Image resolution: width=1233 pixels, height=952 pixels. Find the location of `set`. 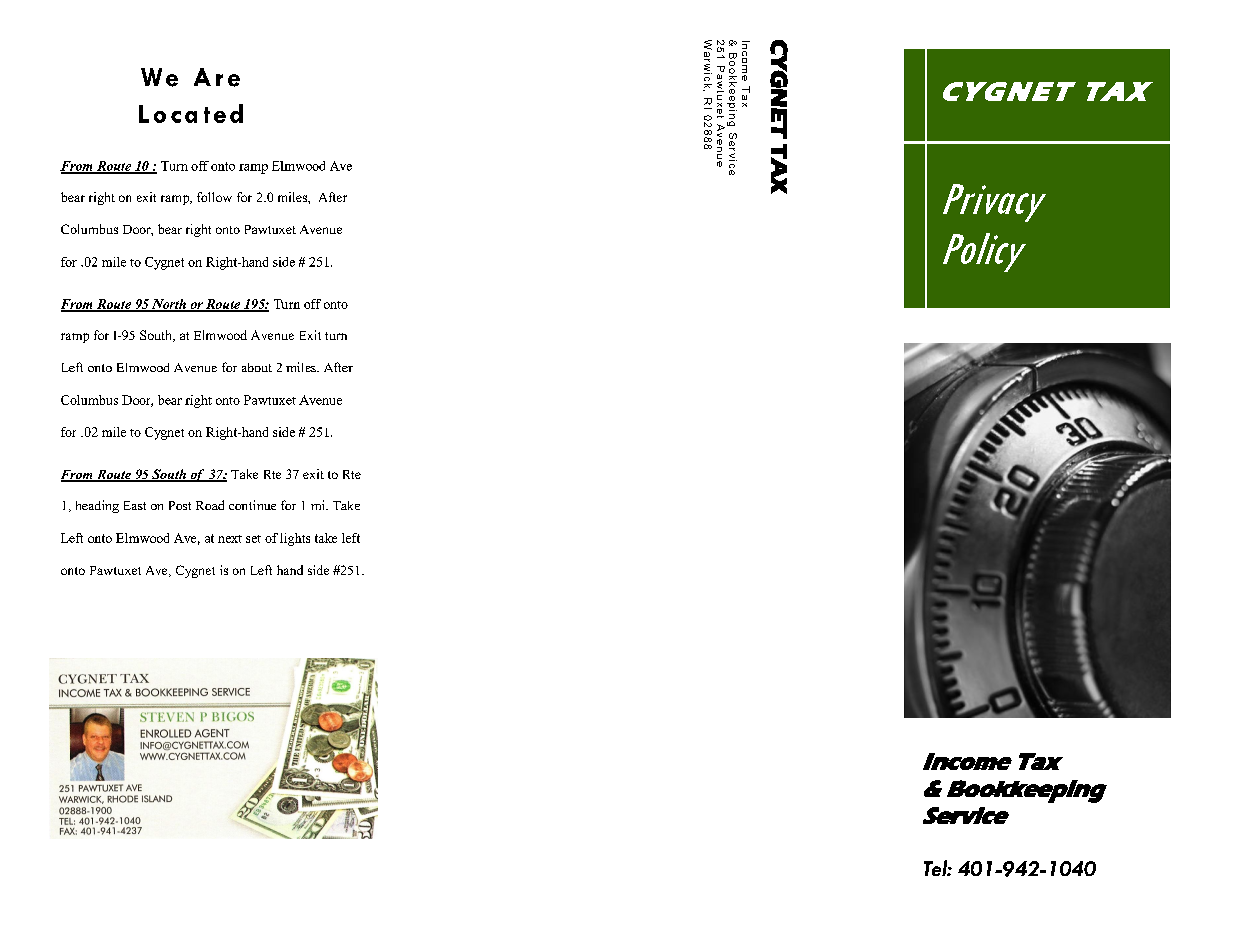

set is located at coordinates (253, 539).
